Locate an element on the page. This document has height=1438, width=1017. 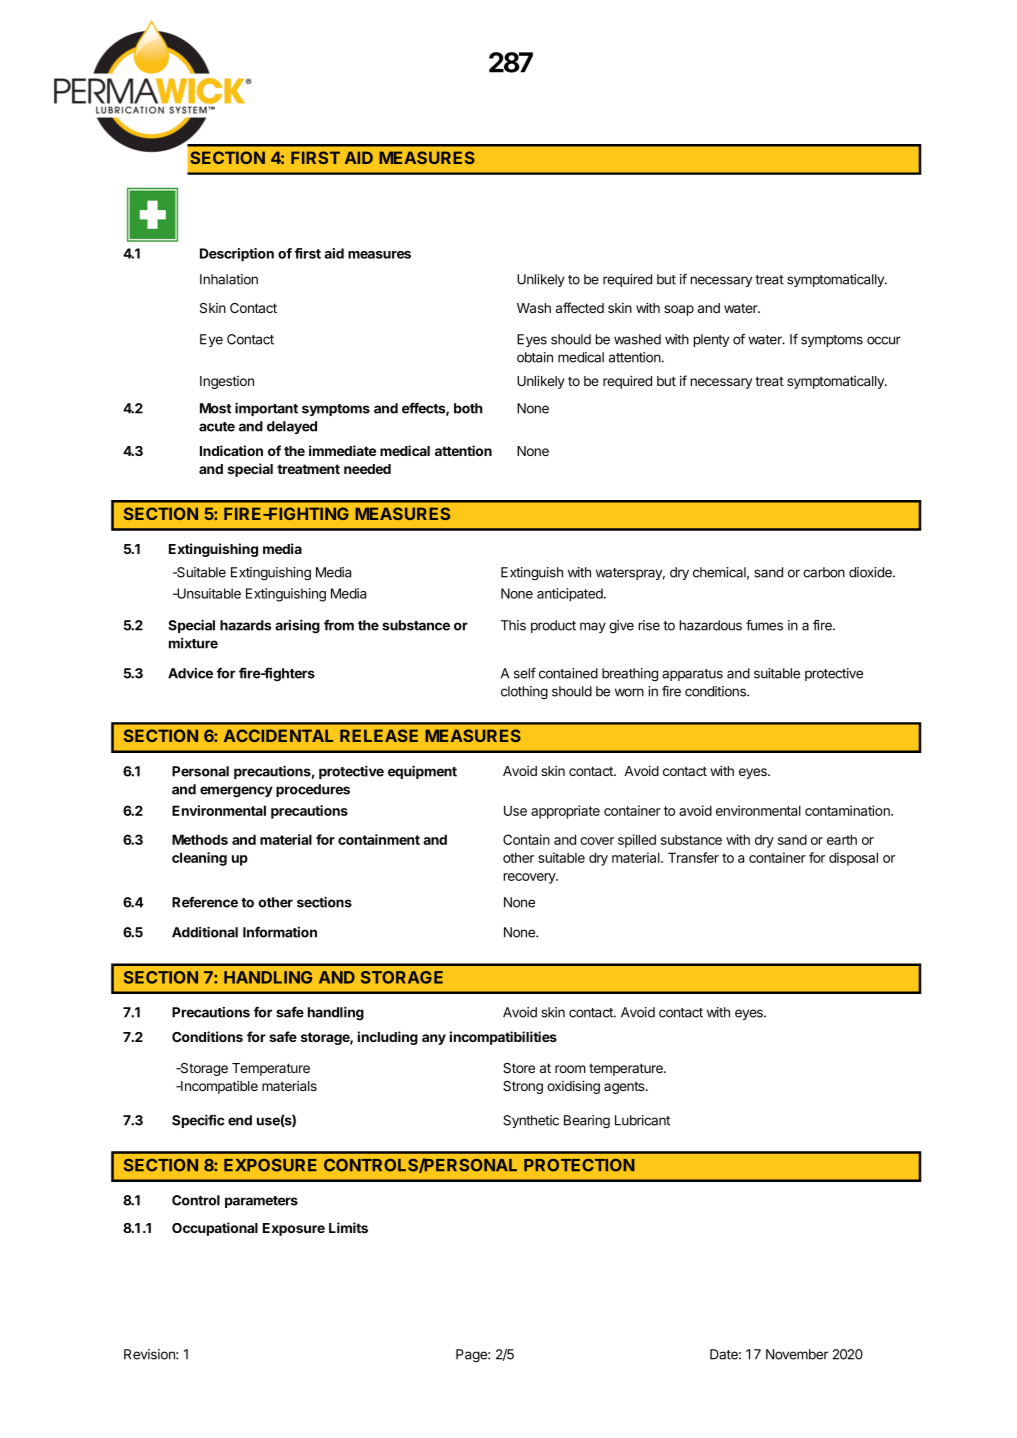
Occupational is located at coordinates (215, 1229).
